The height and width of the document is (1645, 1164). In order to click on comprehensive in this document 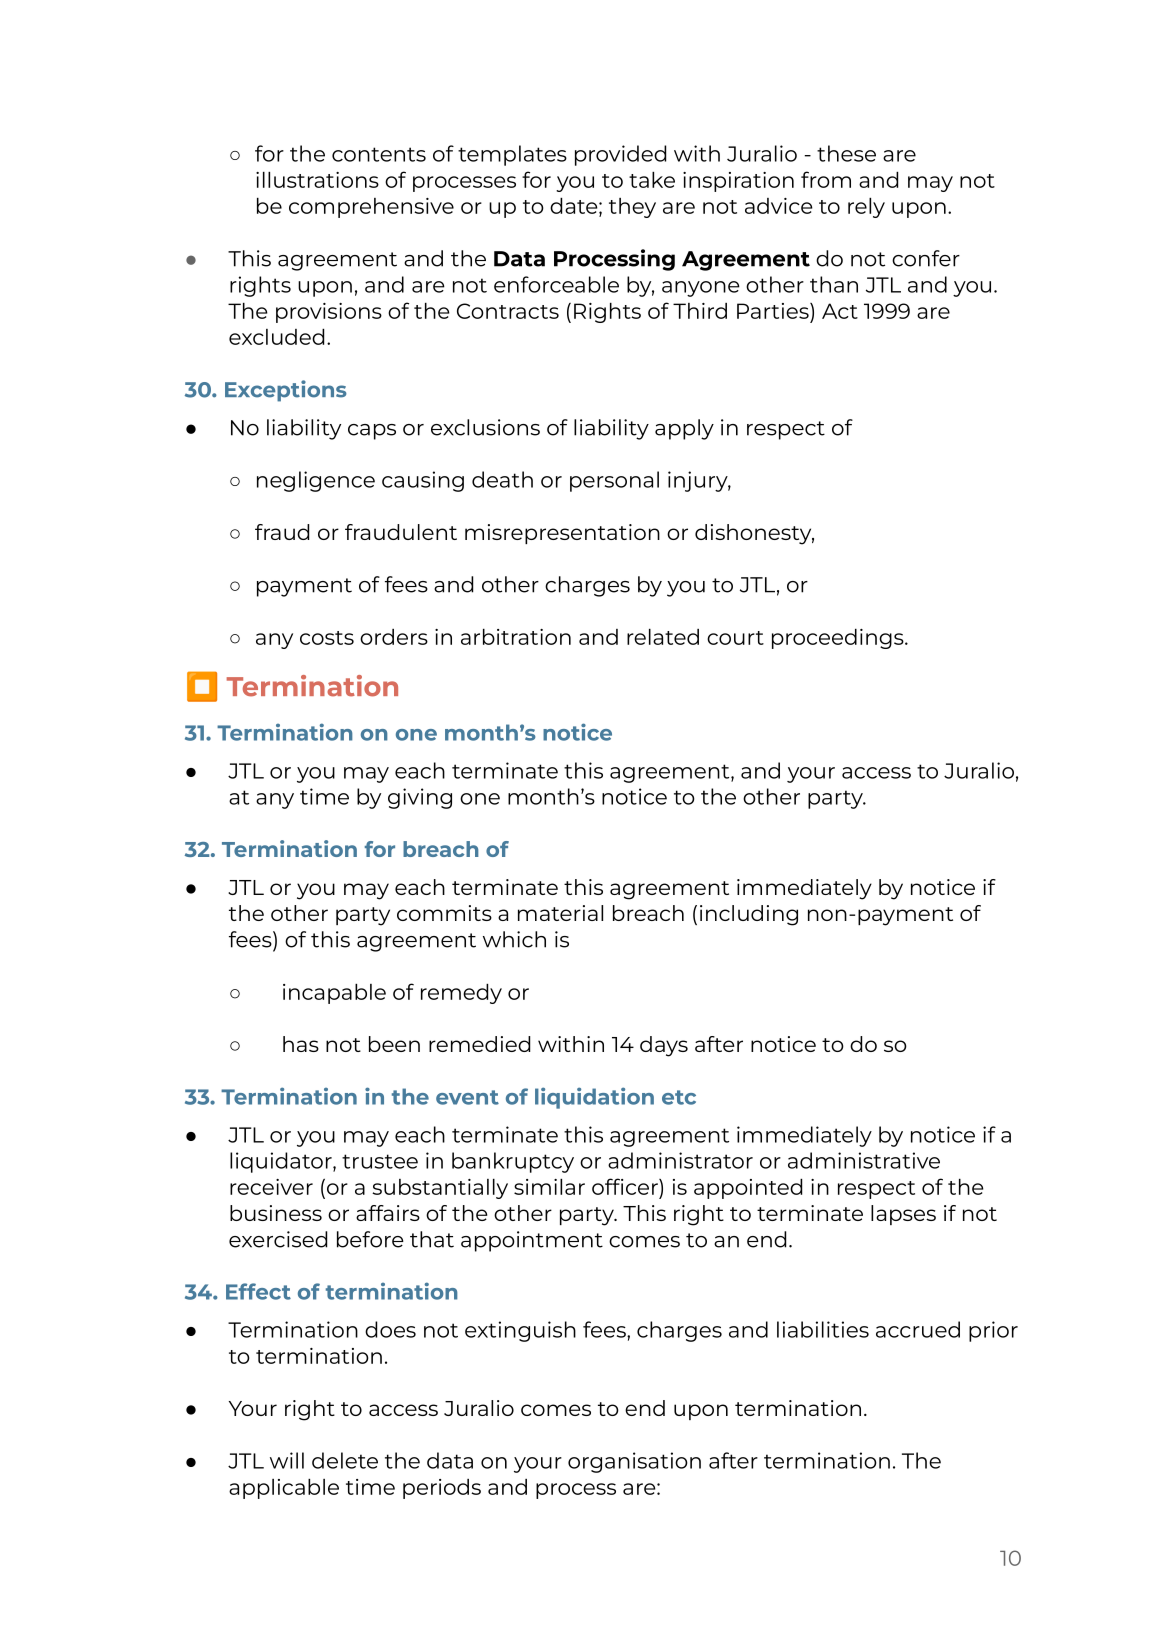, I will do `click(371, 208)`.
